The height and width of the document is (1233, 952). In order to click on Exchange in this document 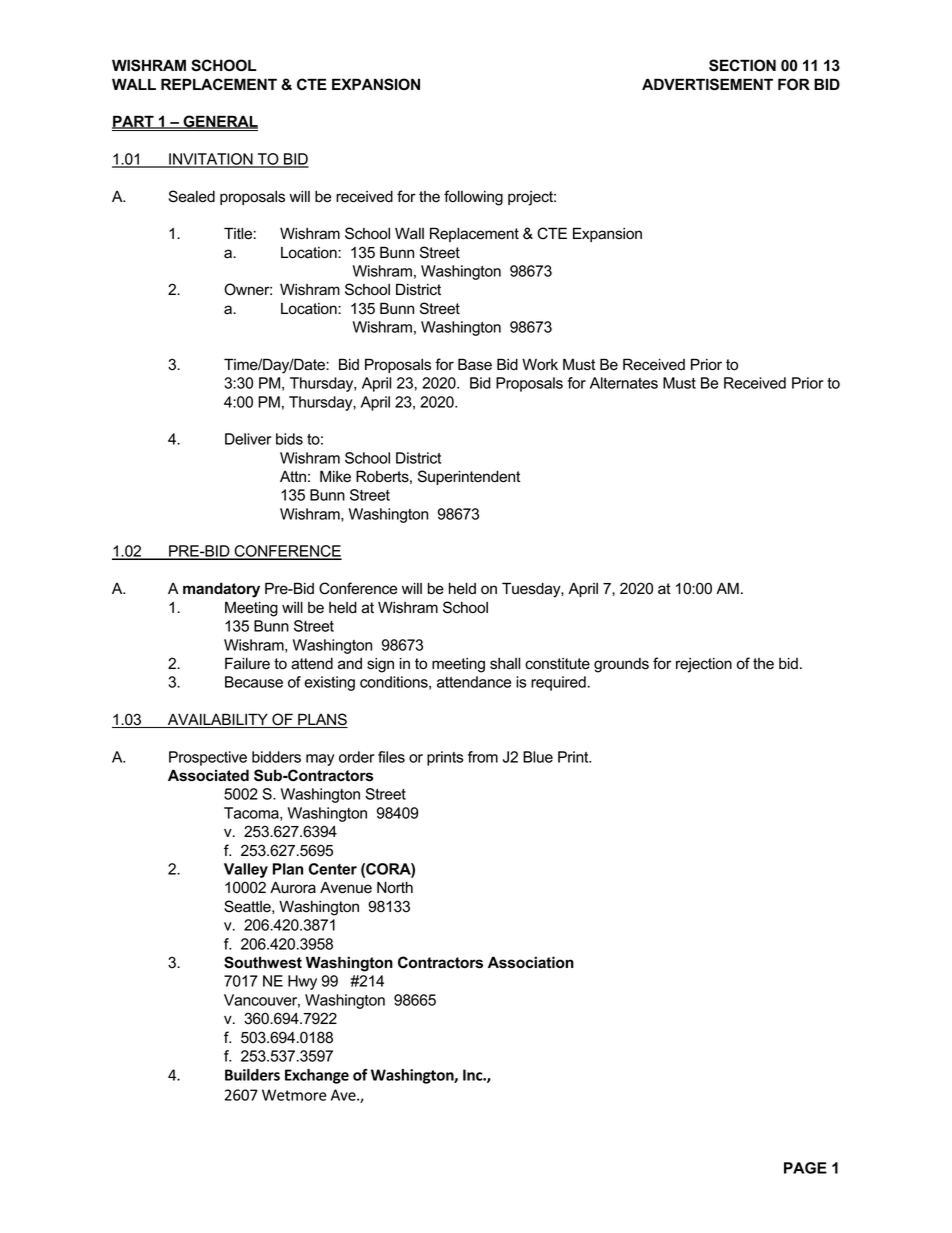, I will do `click(317, 1076)`.
